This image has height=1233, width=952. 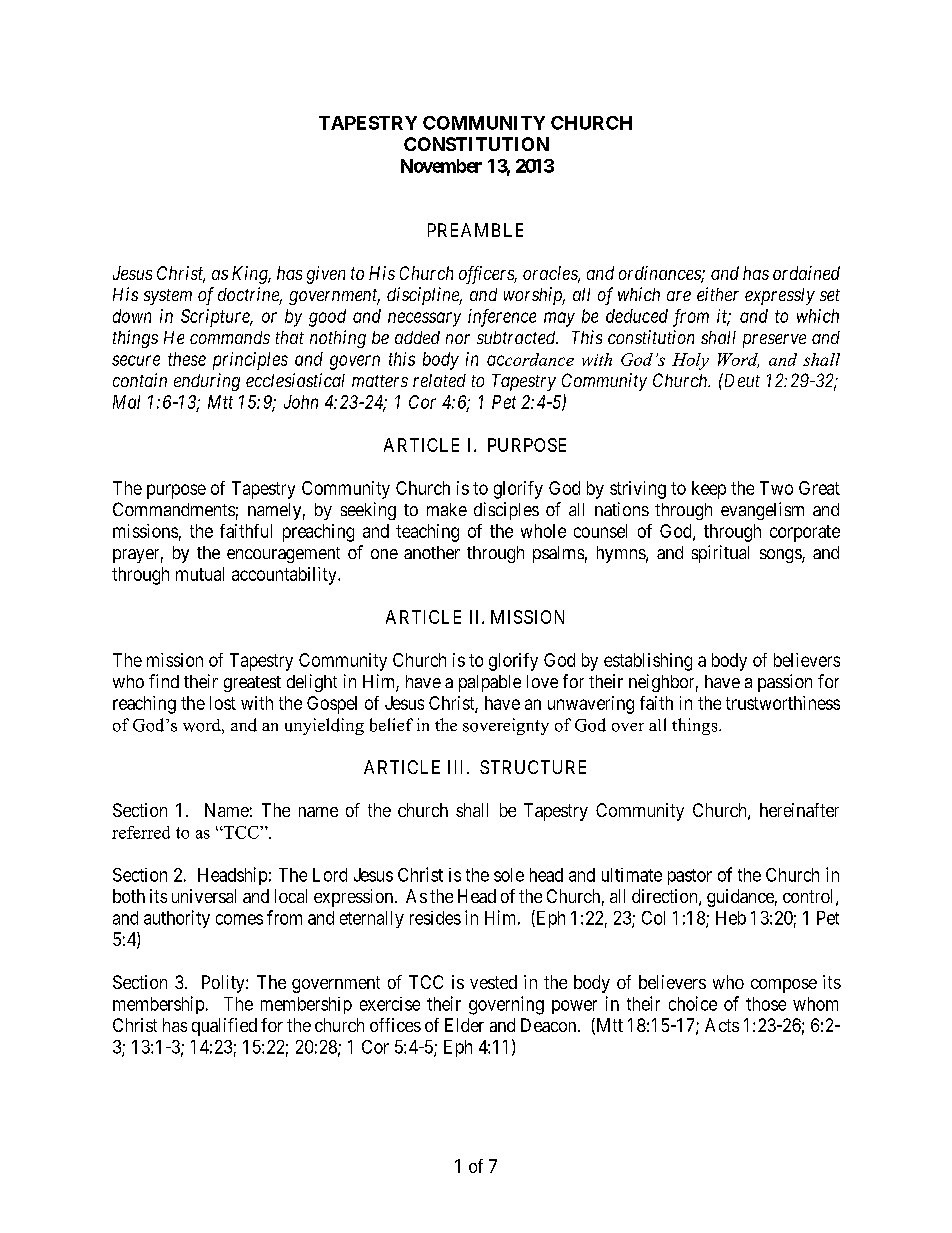 I want to click on III, so click(x=458, y=767).
